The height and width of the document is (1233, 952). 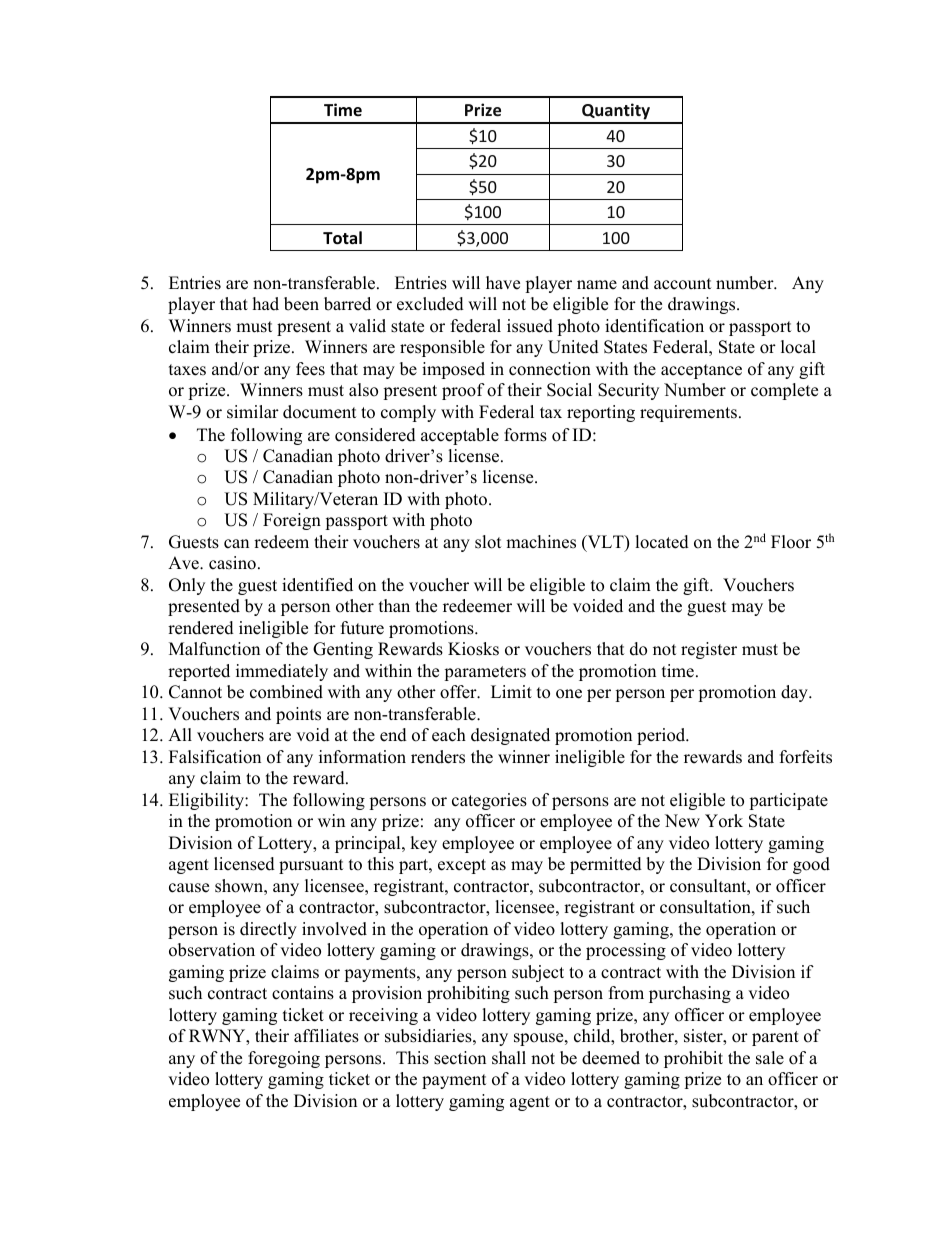 I want to click on Falsification, so click(x=215, y=757).
